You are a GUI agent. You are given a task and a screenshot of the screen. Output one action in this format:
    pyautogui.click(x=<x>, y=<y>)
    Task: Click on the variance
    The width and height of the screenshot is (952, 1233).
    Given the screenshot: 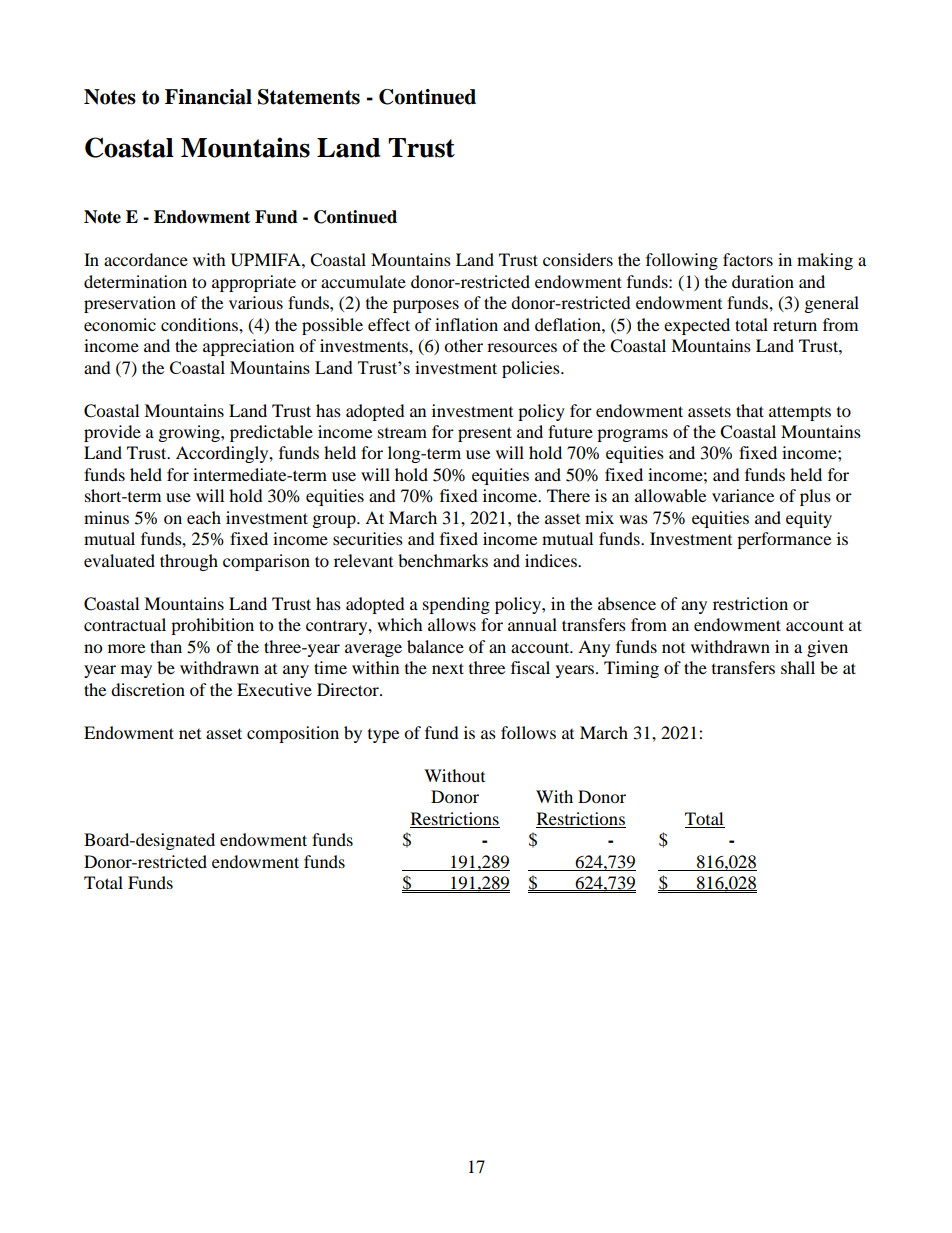 What is the action you would take?
    pyautogui.click(x=743, y=495)
